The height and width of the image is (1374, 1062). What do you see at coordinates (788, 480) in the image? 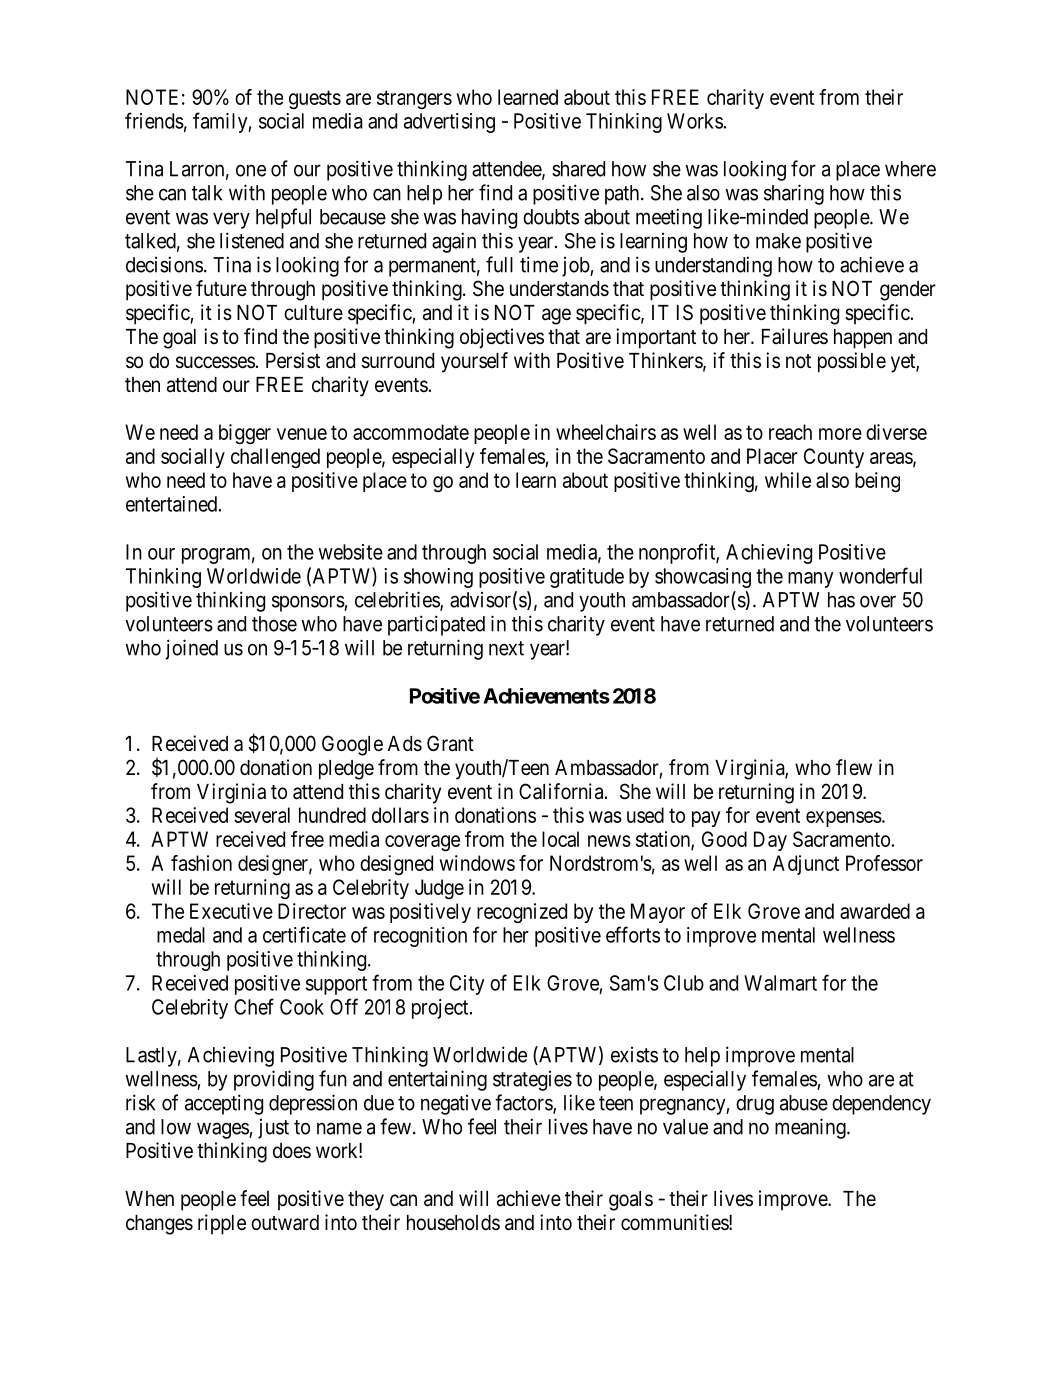
I see `while` at bounding box center [788, 480].
